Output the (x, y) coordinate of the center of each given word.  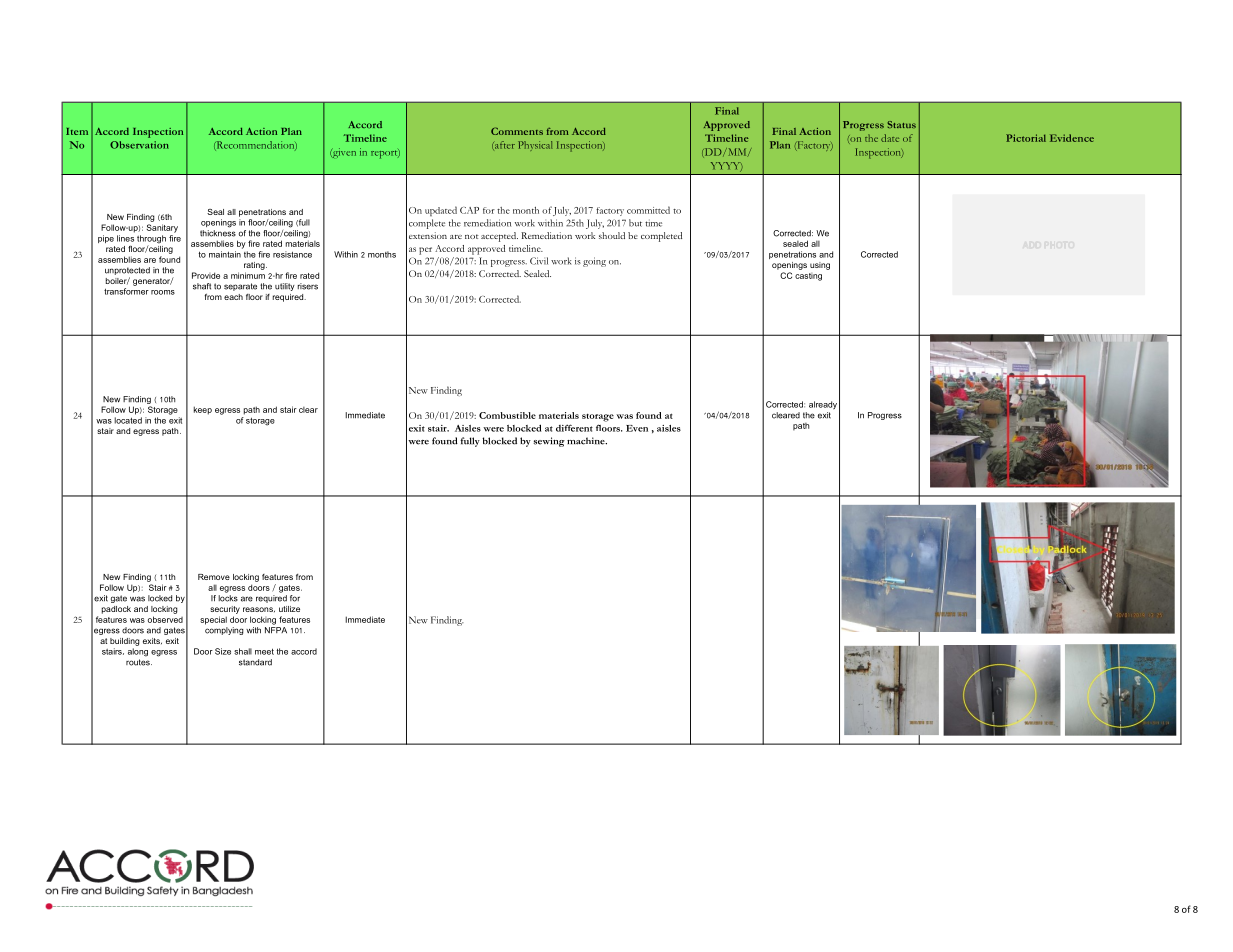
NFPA (276, 630)
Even (637, 428)
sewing (549, 442)
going (594, 262)
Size (223, 651)
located (128, 420)
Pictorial (1026, 138)
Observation (139, 145)
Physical (535, 146)
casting (808, 277)
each (233, 297)
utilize (289, 609)
